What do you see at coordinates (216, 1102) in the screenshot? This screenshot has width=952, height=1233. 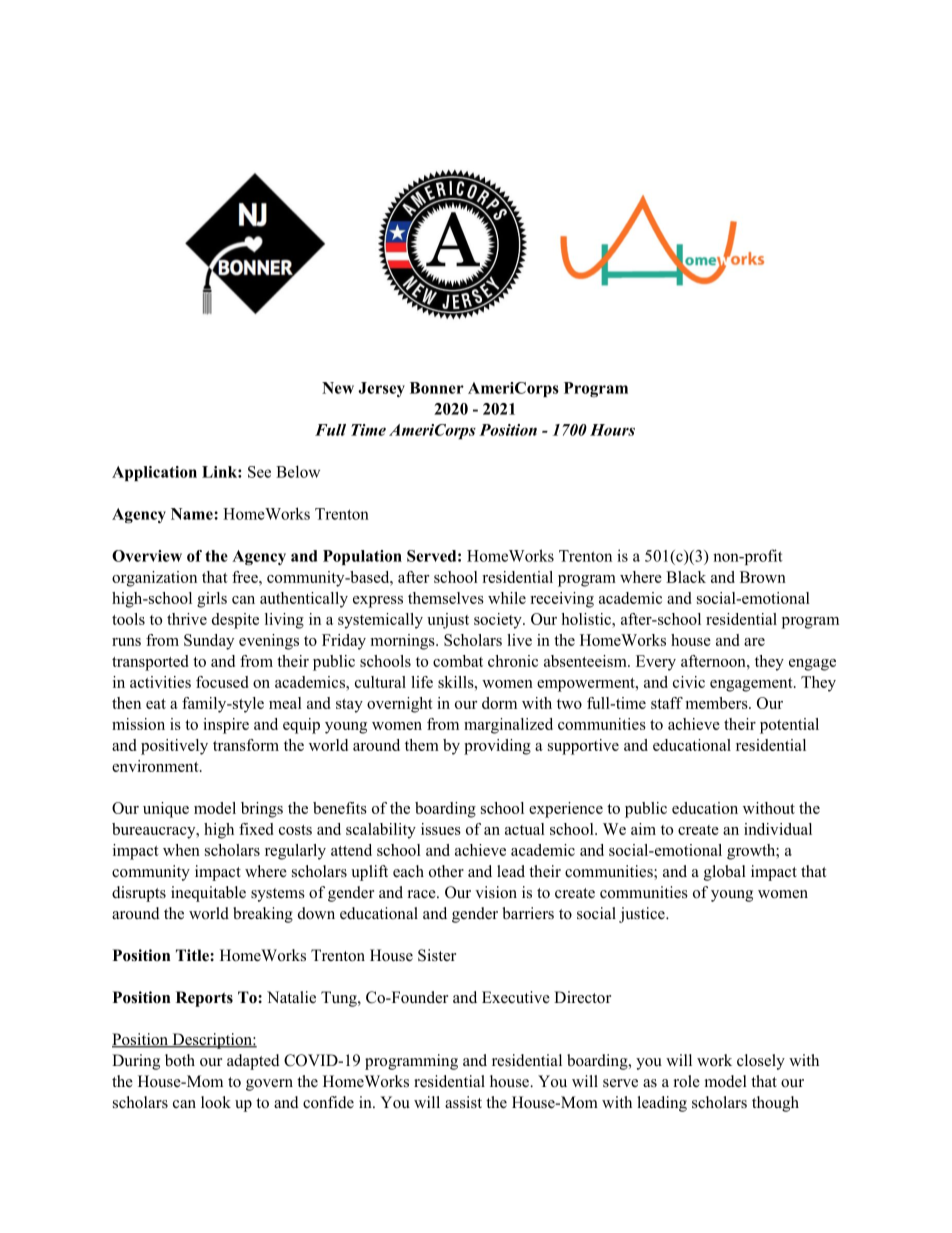 I see `look` at bounding box center [216, 1102].
